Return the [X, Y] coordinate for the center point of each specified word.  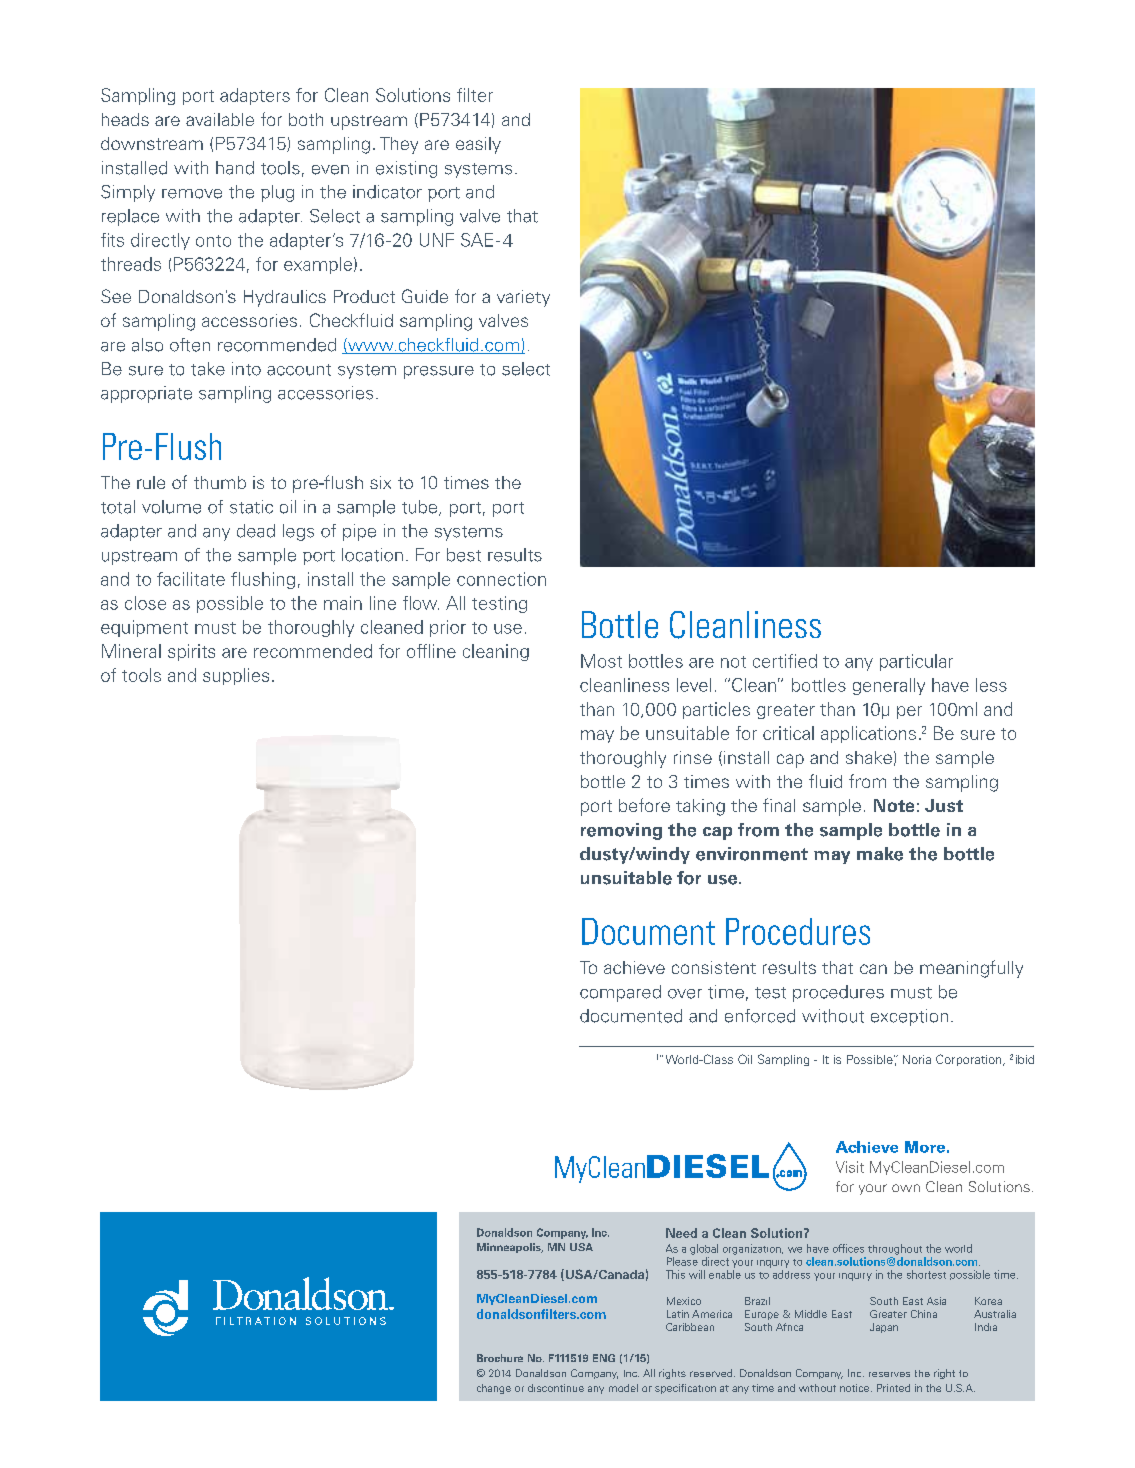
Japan [884, 1328]
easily [478, 145]
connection [501, 579]
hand [235, 168]
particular [916, 662]
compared [620, 993]
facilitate [191, 579]
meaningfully [971, 969]
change [494, 1389]
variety [523, 298]
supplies [236, 676]
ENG [604, 1358]
